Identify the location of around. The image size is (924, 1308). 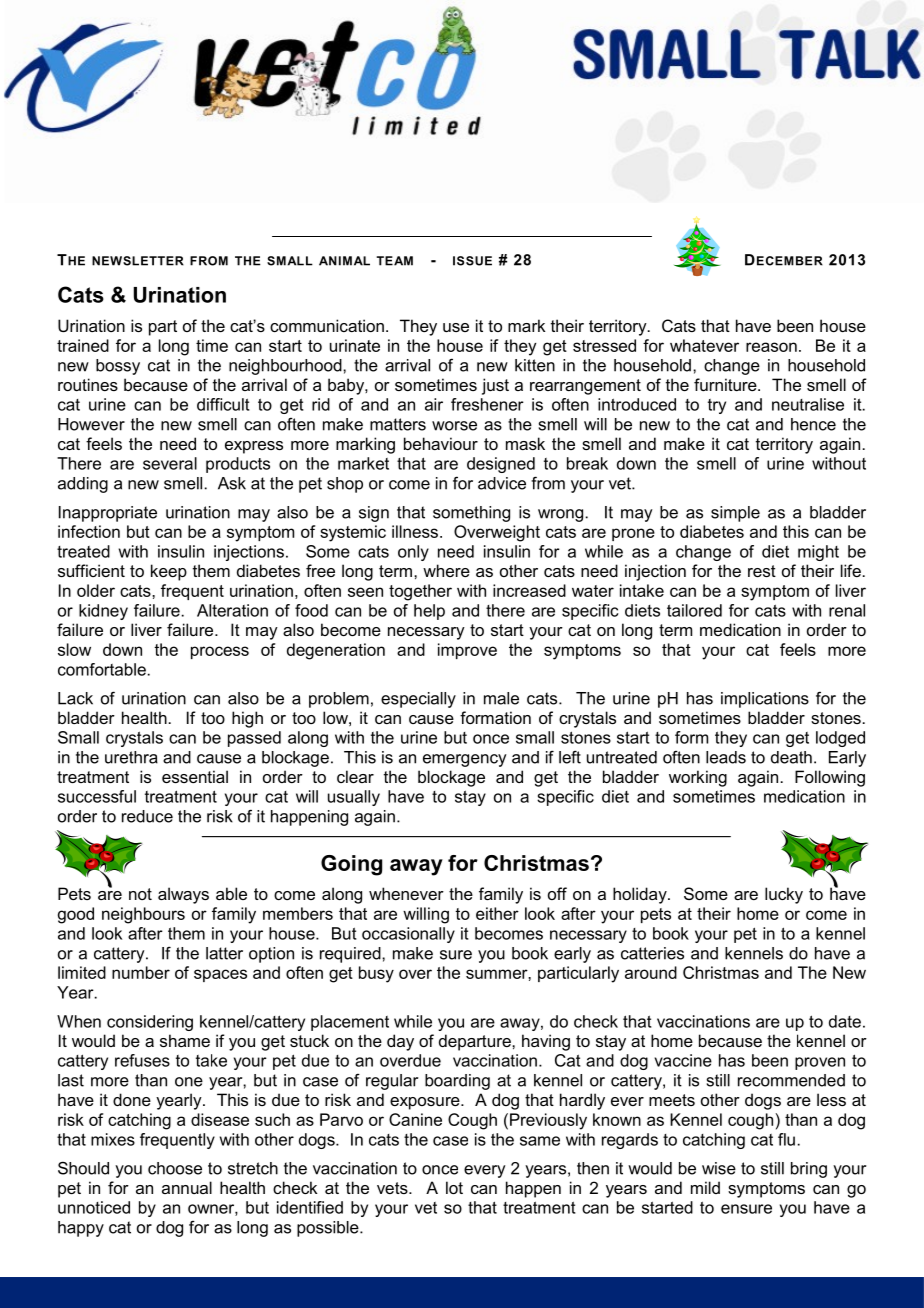
(651, 972).
